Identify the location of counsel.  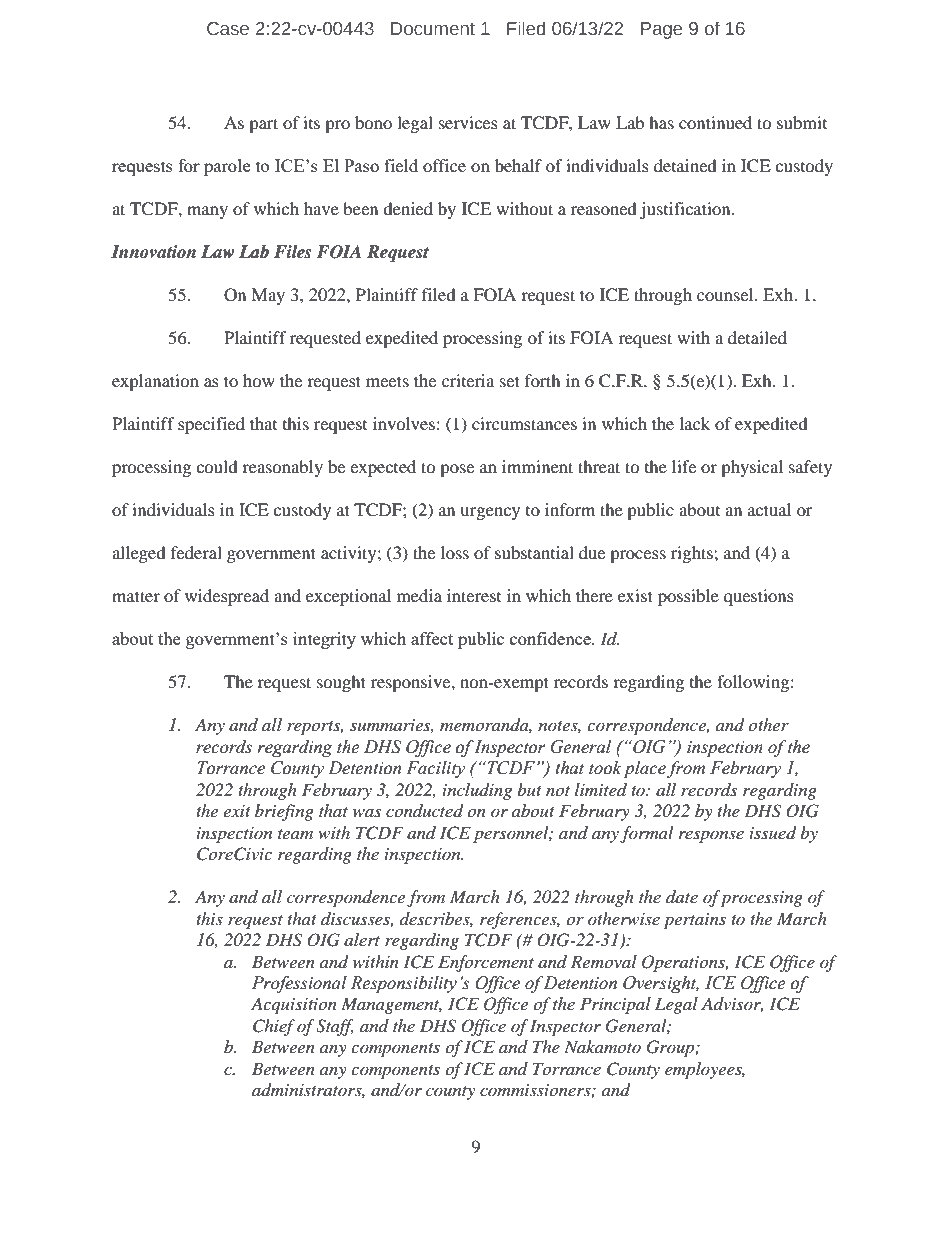
(726, 294).
